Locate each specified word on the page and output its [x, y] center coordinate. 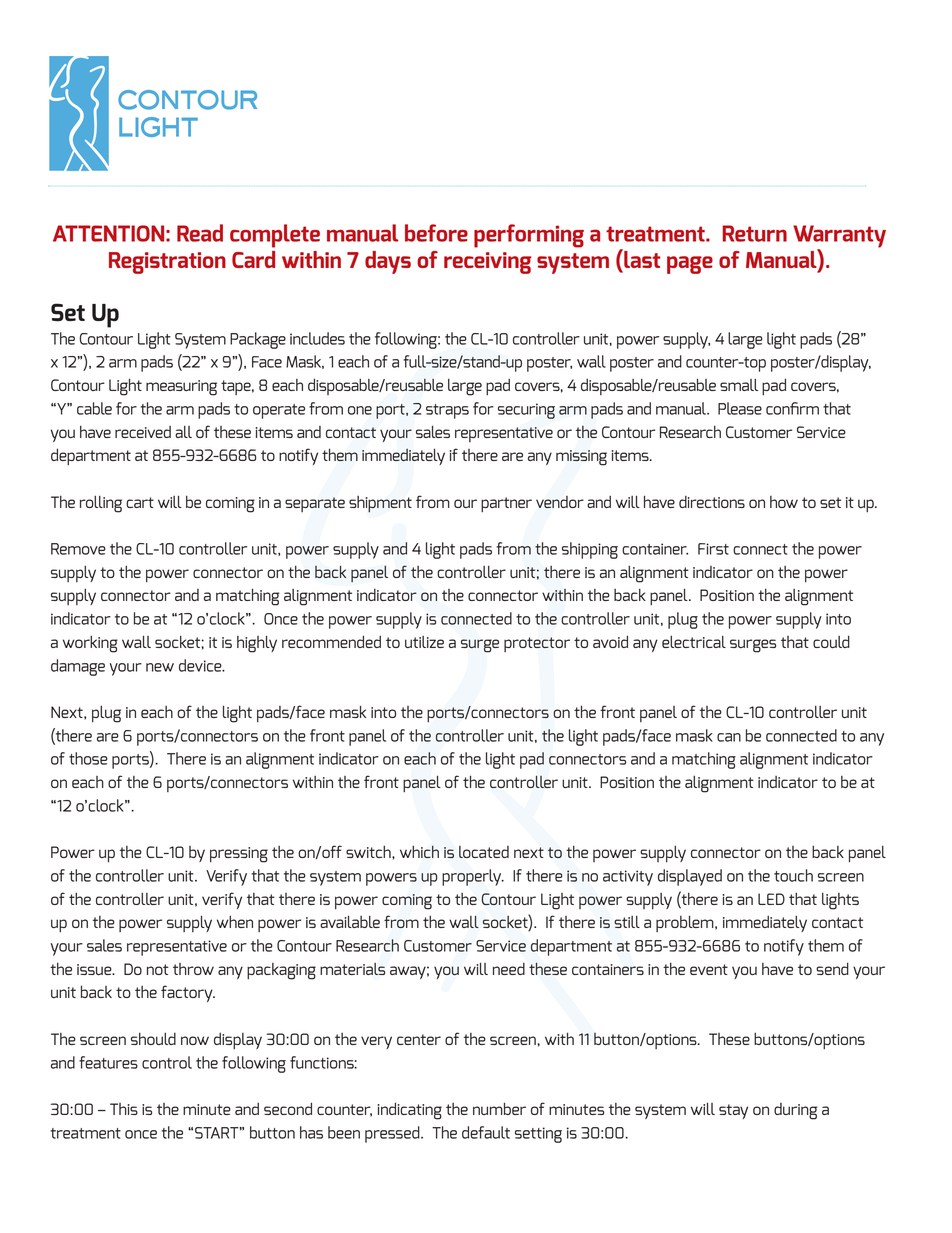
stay [733, 1111]
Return [754, 233]
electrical [694, 642]
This [124, 1109]
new [160, 667]
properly [473, 877]
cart [140, 502]
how [784, 502]
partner [506, 504]
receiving [488, 263]
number [499, 1108]
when [235, 921]
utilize [424, 642]
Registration [167, 263]
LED [771, 899]
